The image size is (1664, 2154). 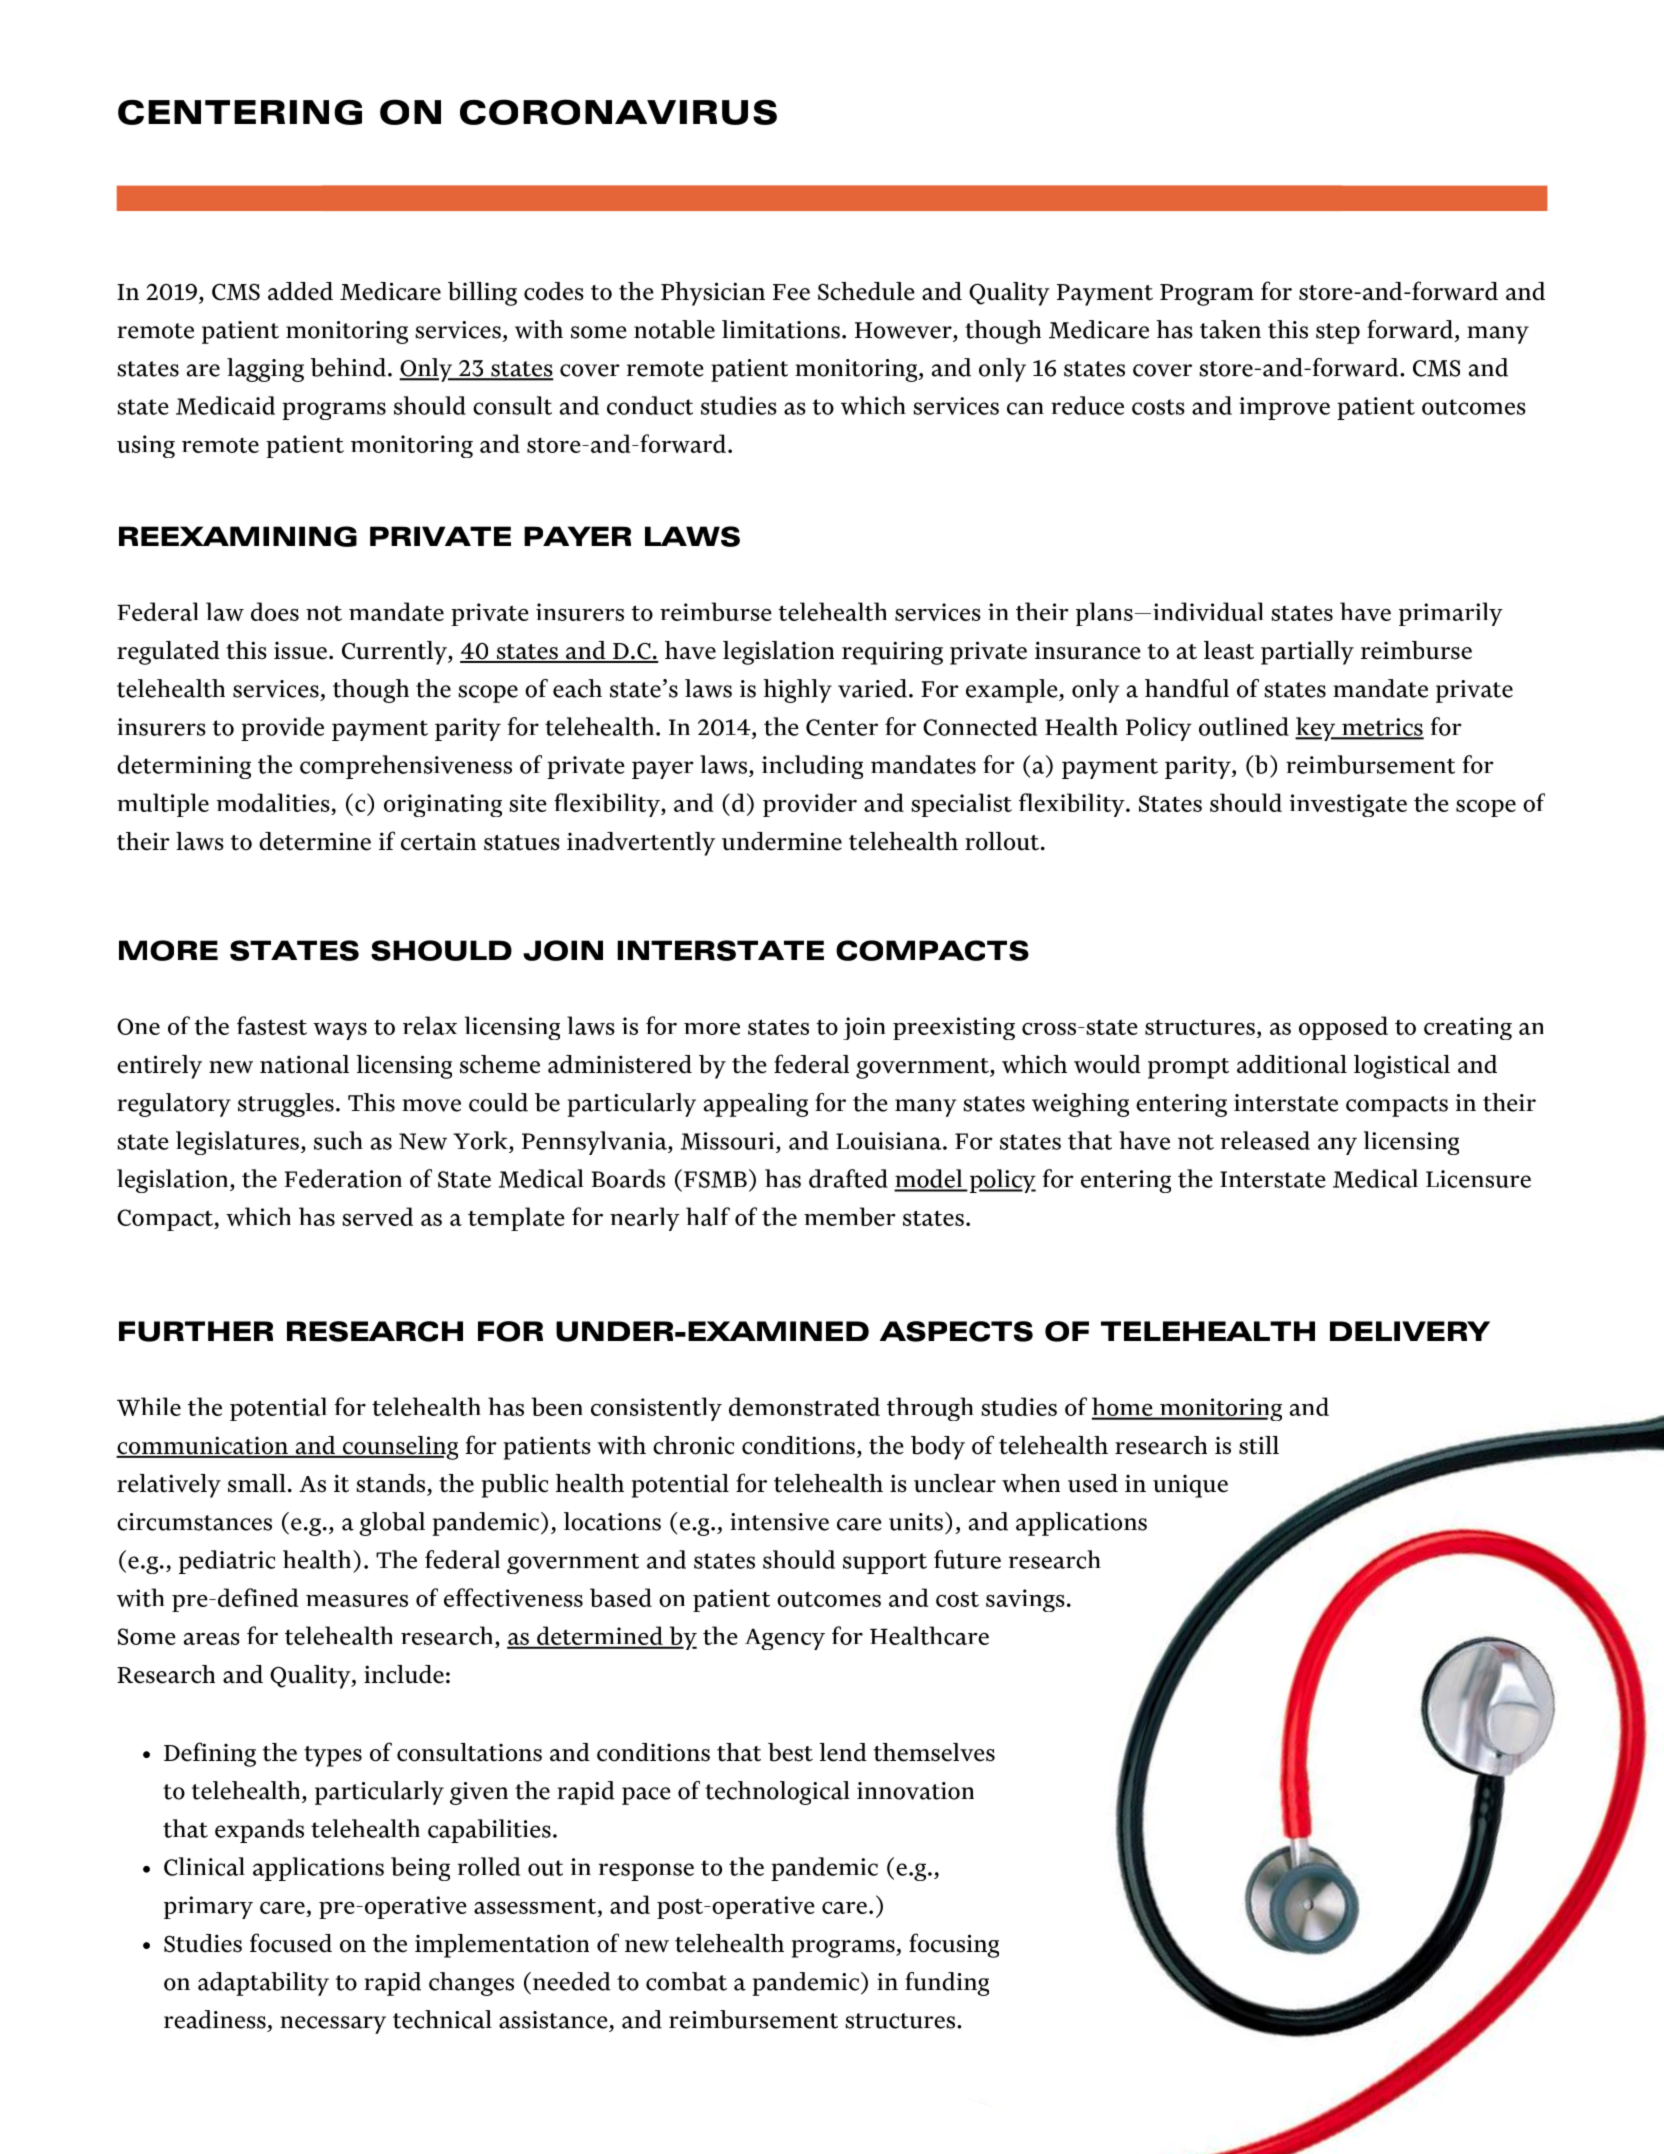 What do you see at coordinates (812, 767) in the screenshot?
I see `including` at bounding box center [812, 767].
